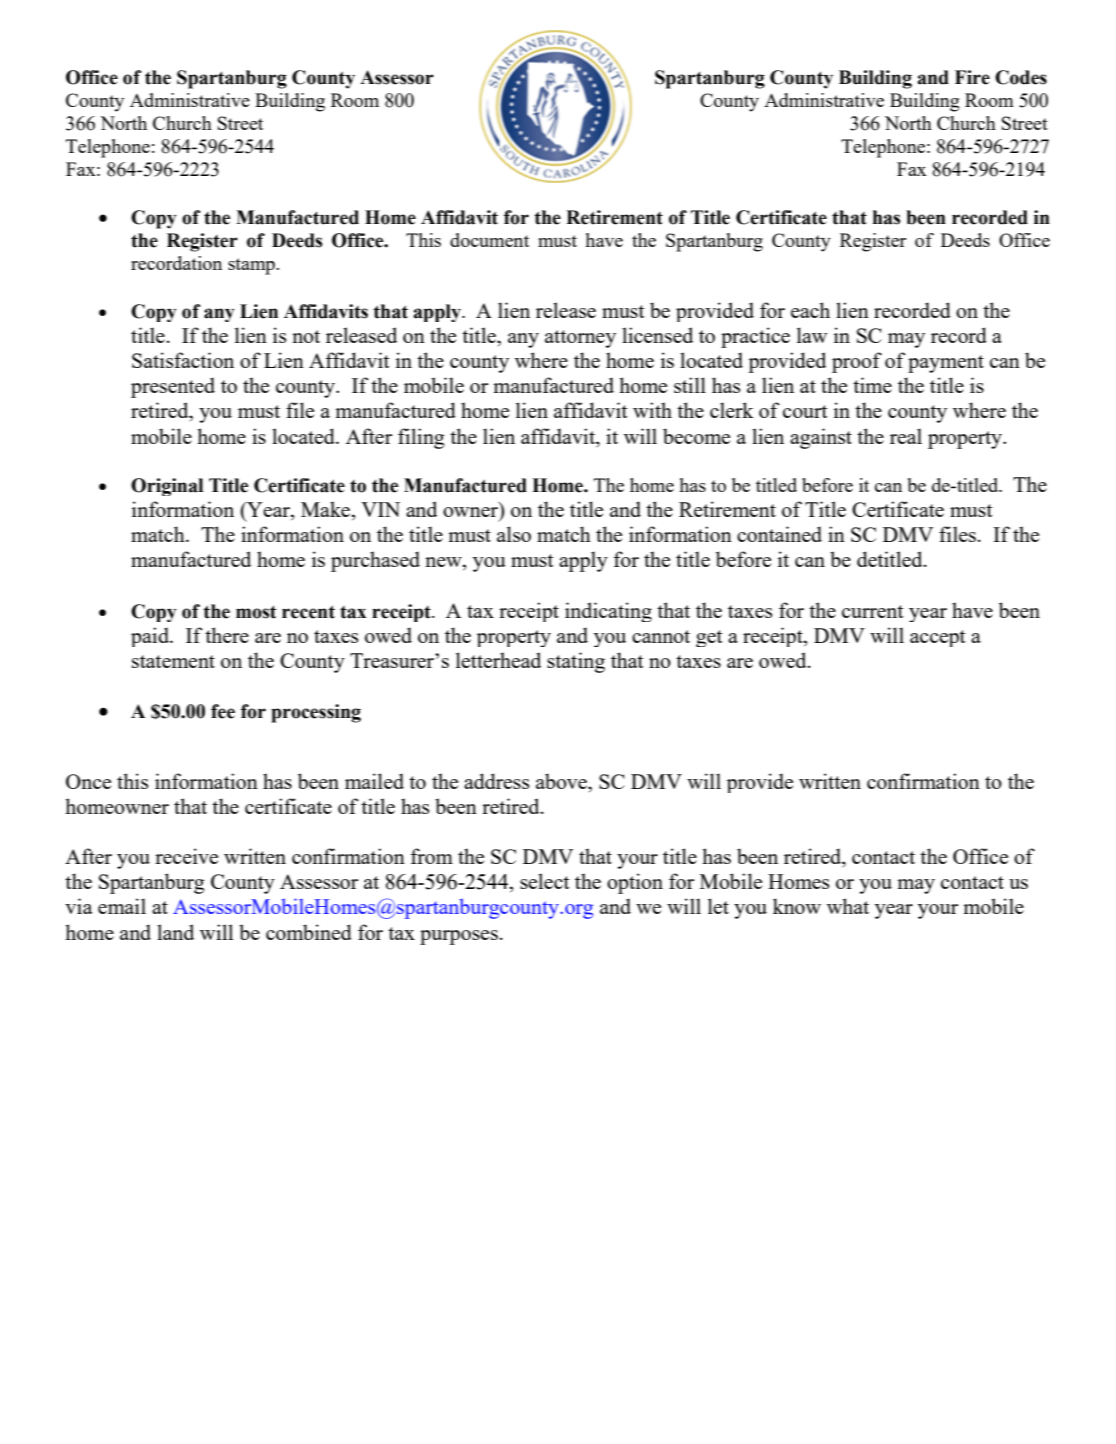 The height and width of the page is (1444, 1116). I want to click on fee, so click(223, 711).
